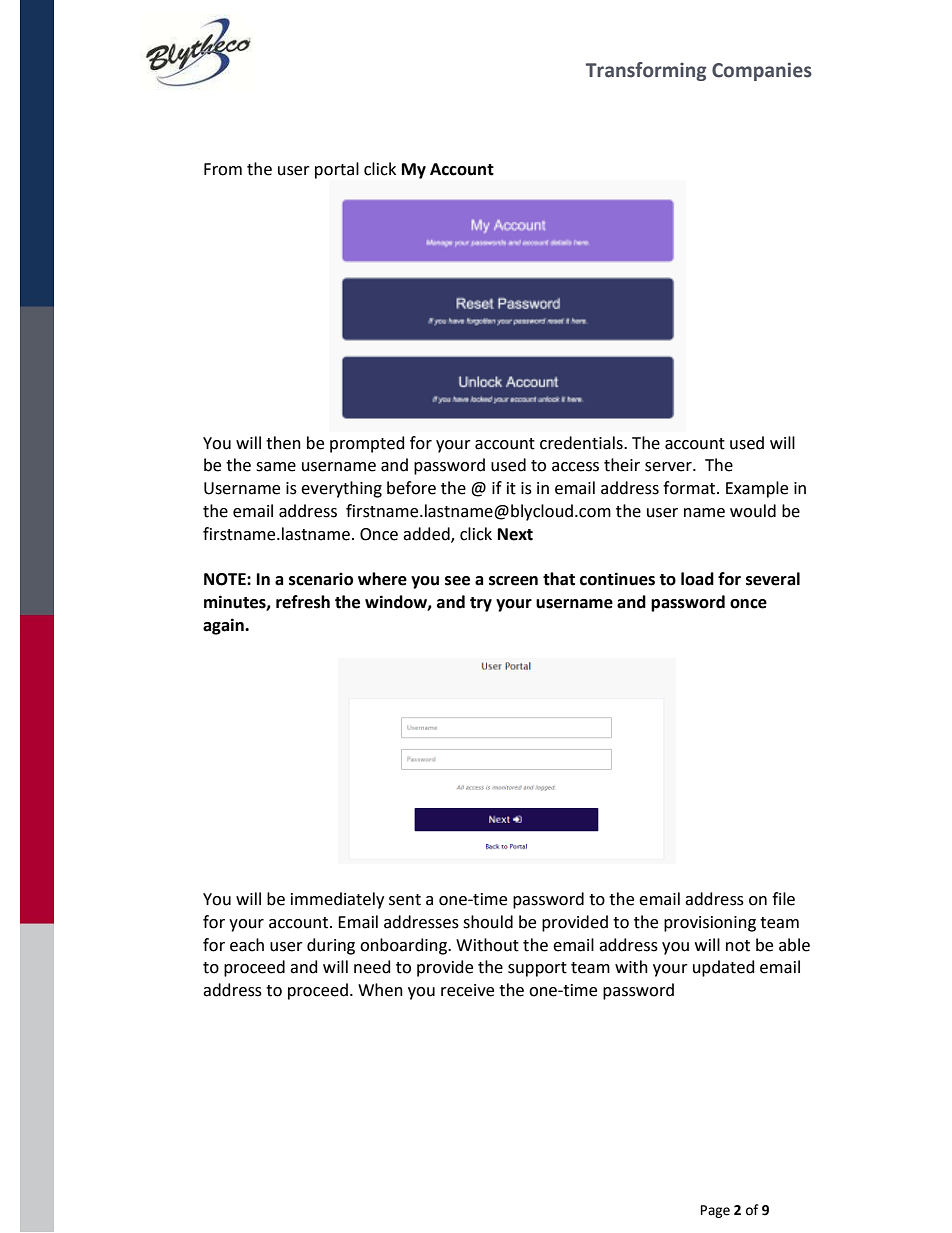 This image has height=1233, width=952. Describe the element at coordinates (380, 990) in the image. I see `When` at that location.
